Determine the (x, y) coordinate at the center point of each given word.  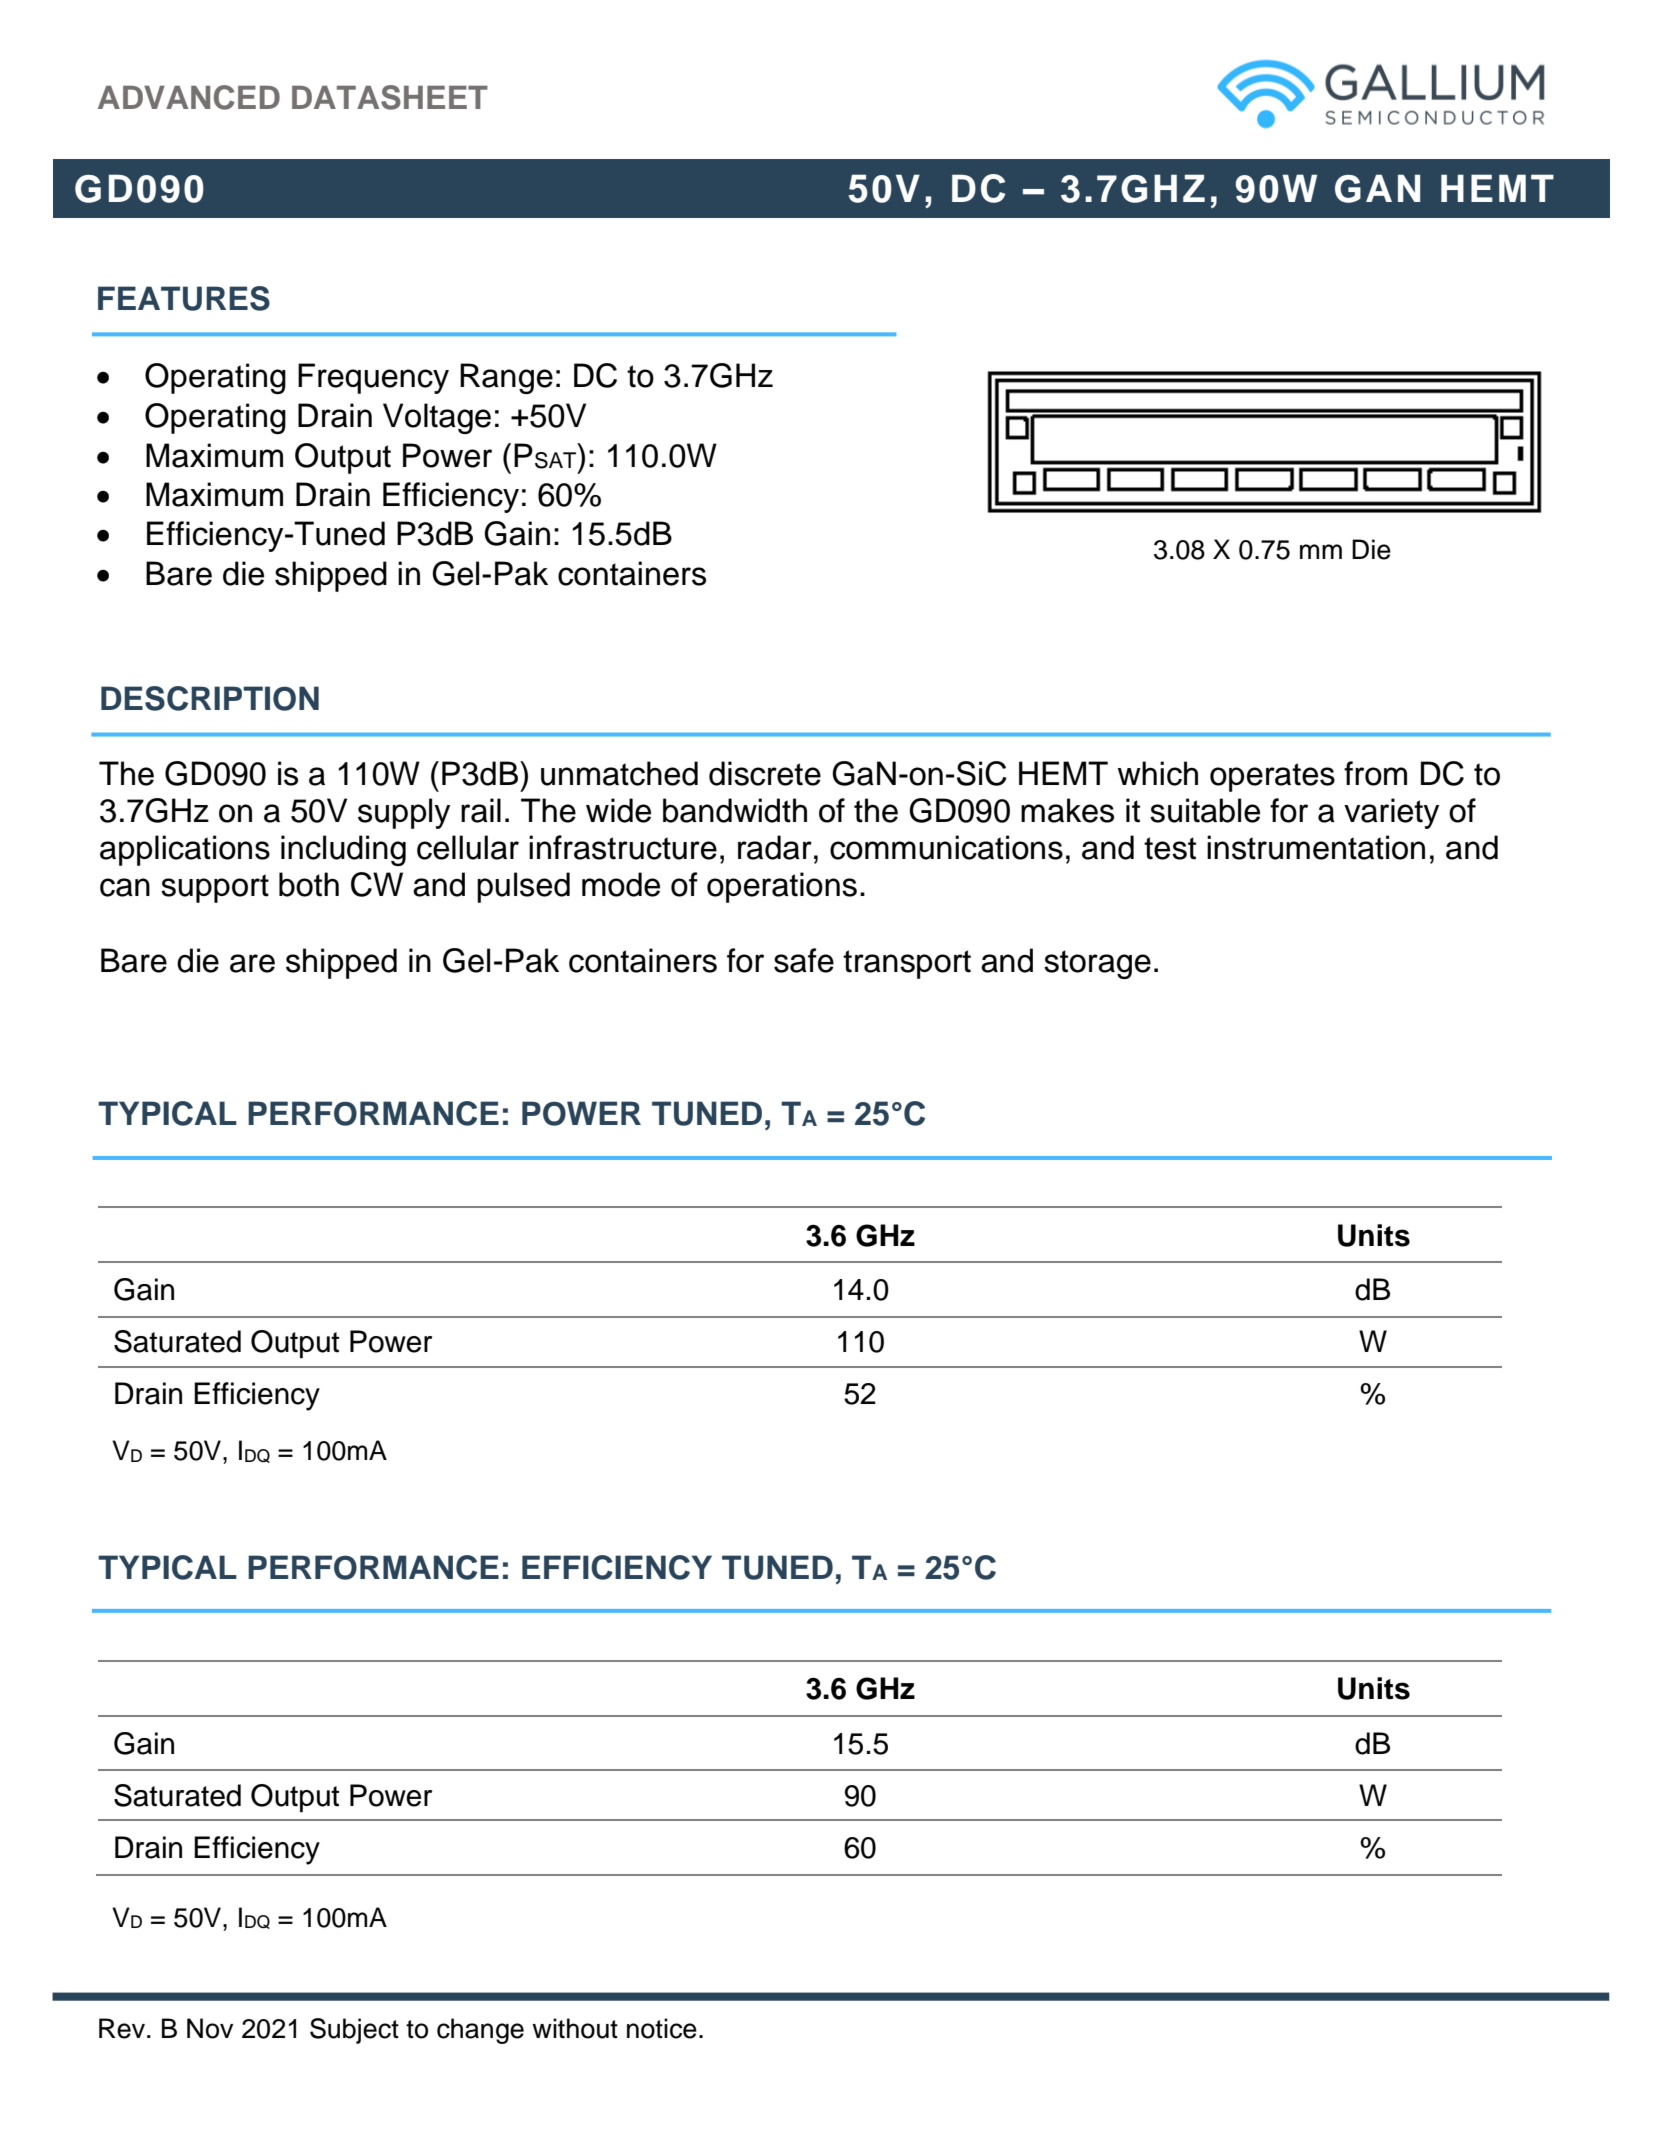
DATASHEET (390, 97)
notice (662, 2028)
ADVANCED (189, 97)
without (575, 2028)
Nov (210, 2028)
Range (506, 378)
